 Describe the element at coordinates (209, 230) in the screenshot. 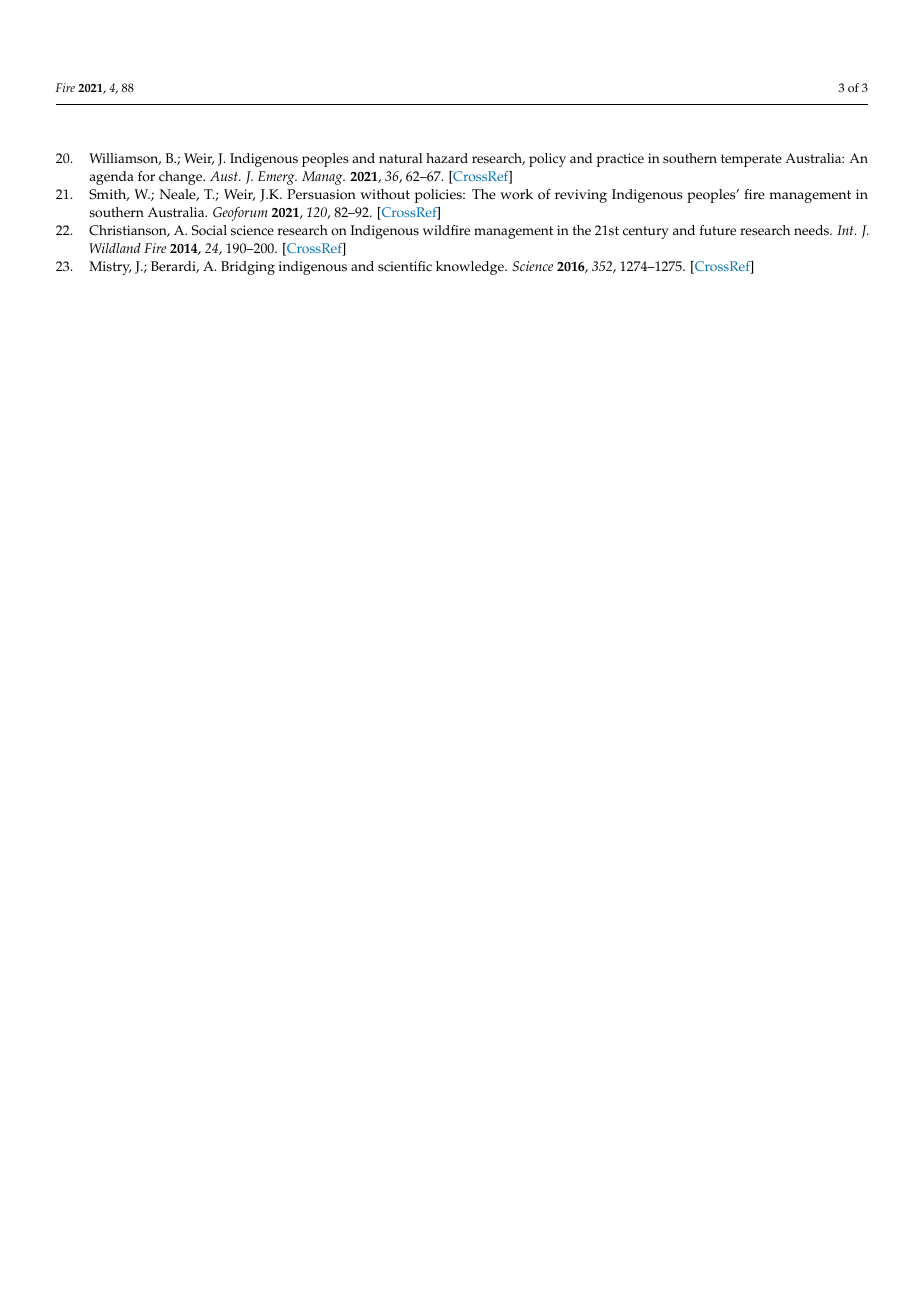

I see `Social` at that location.
